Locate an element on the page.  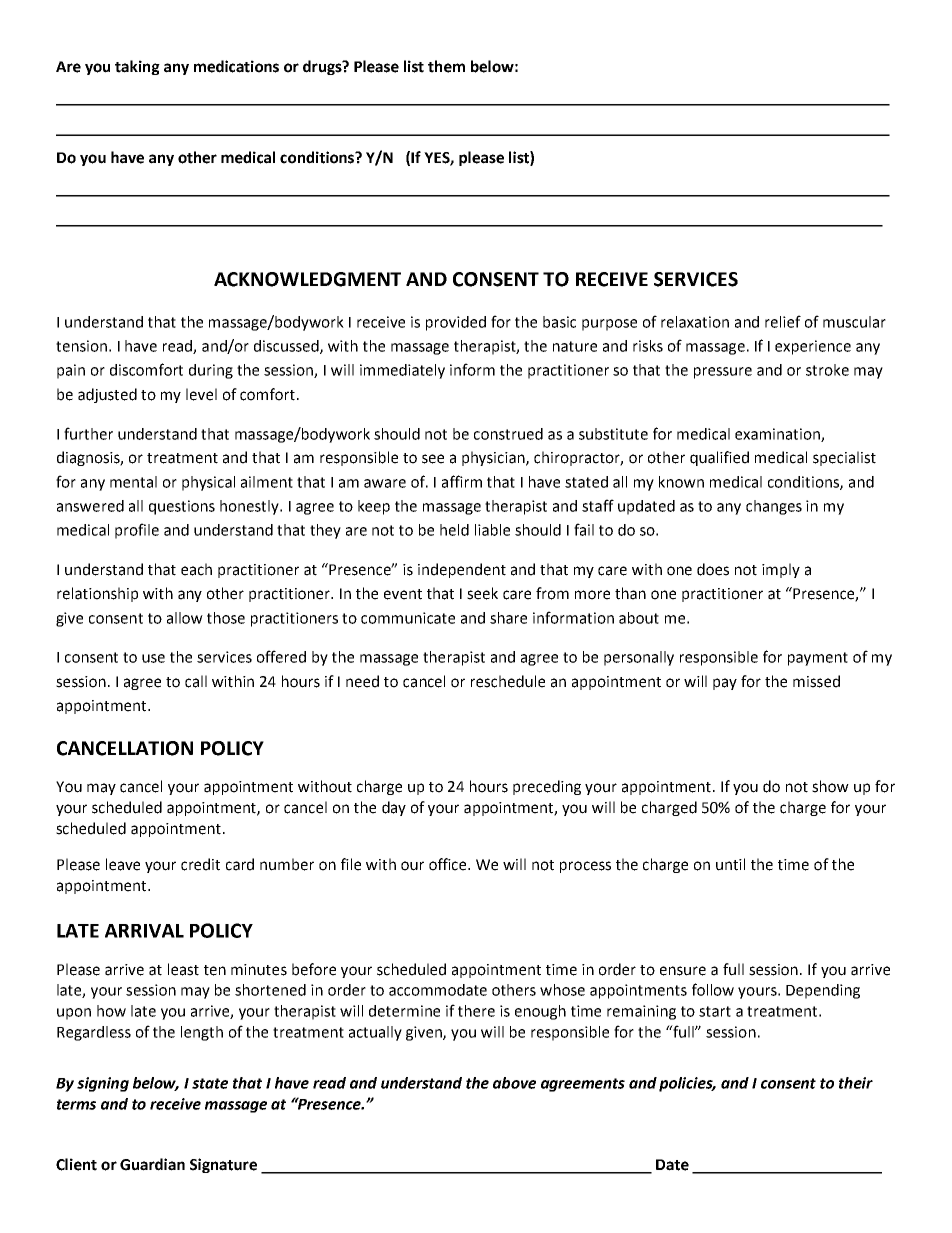
allow is located at coordinates (185, 618).
